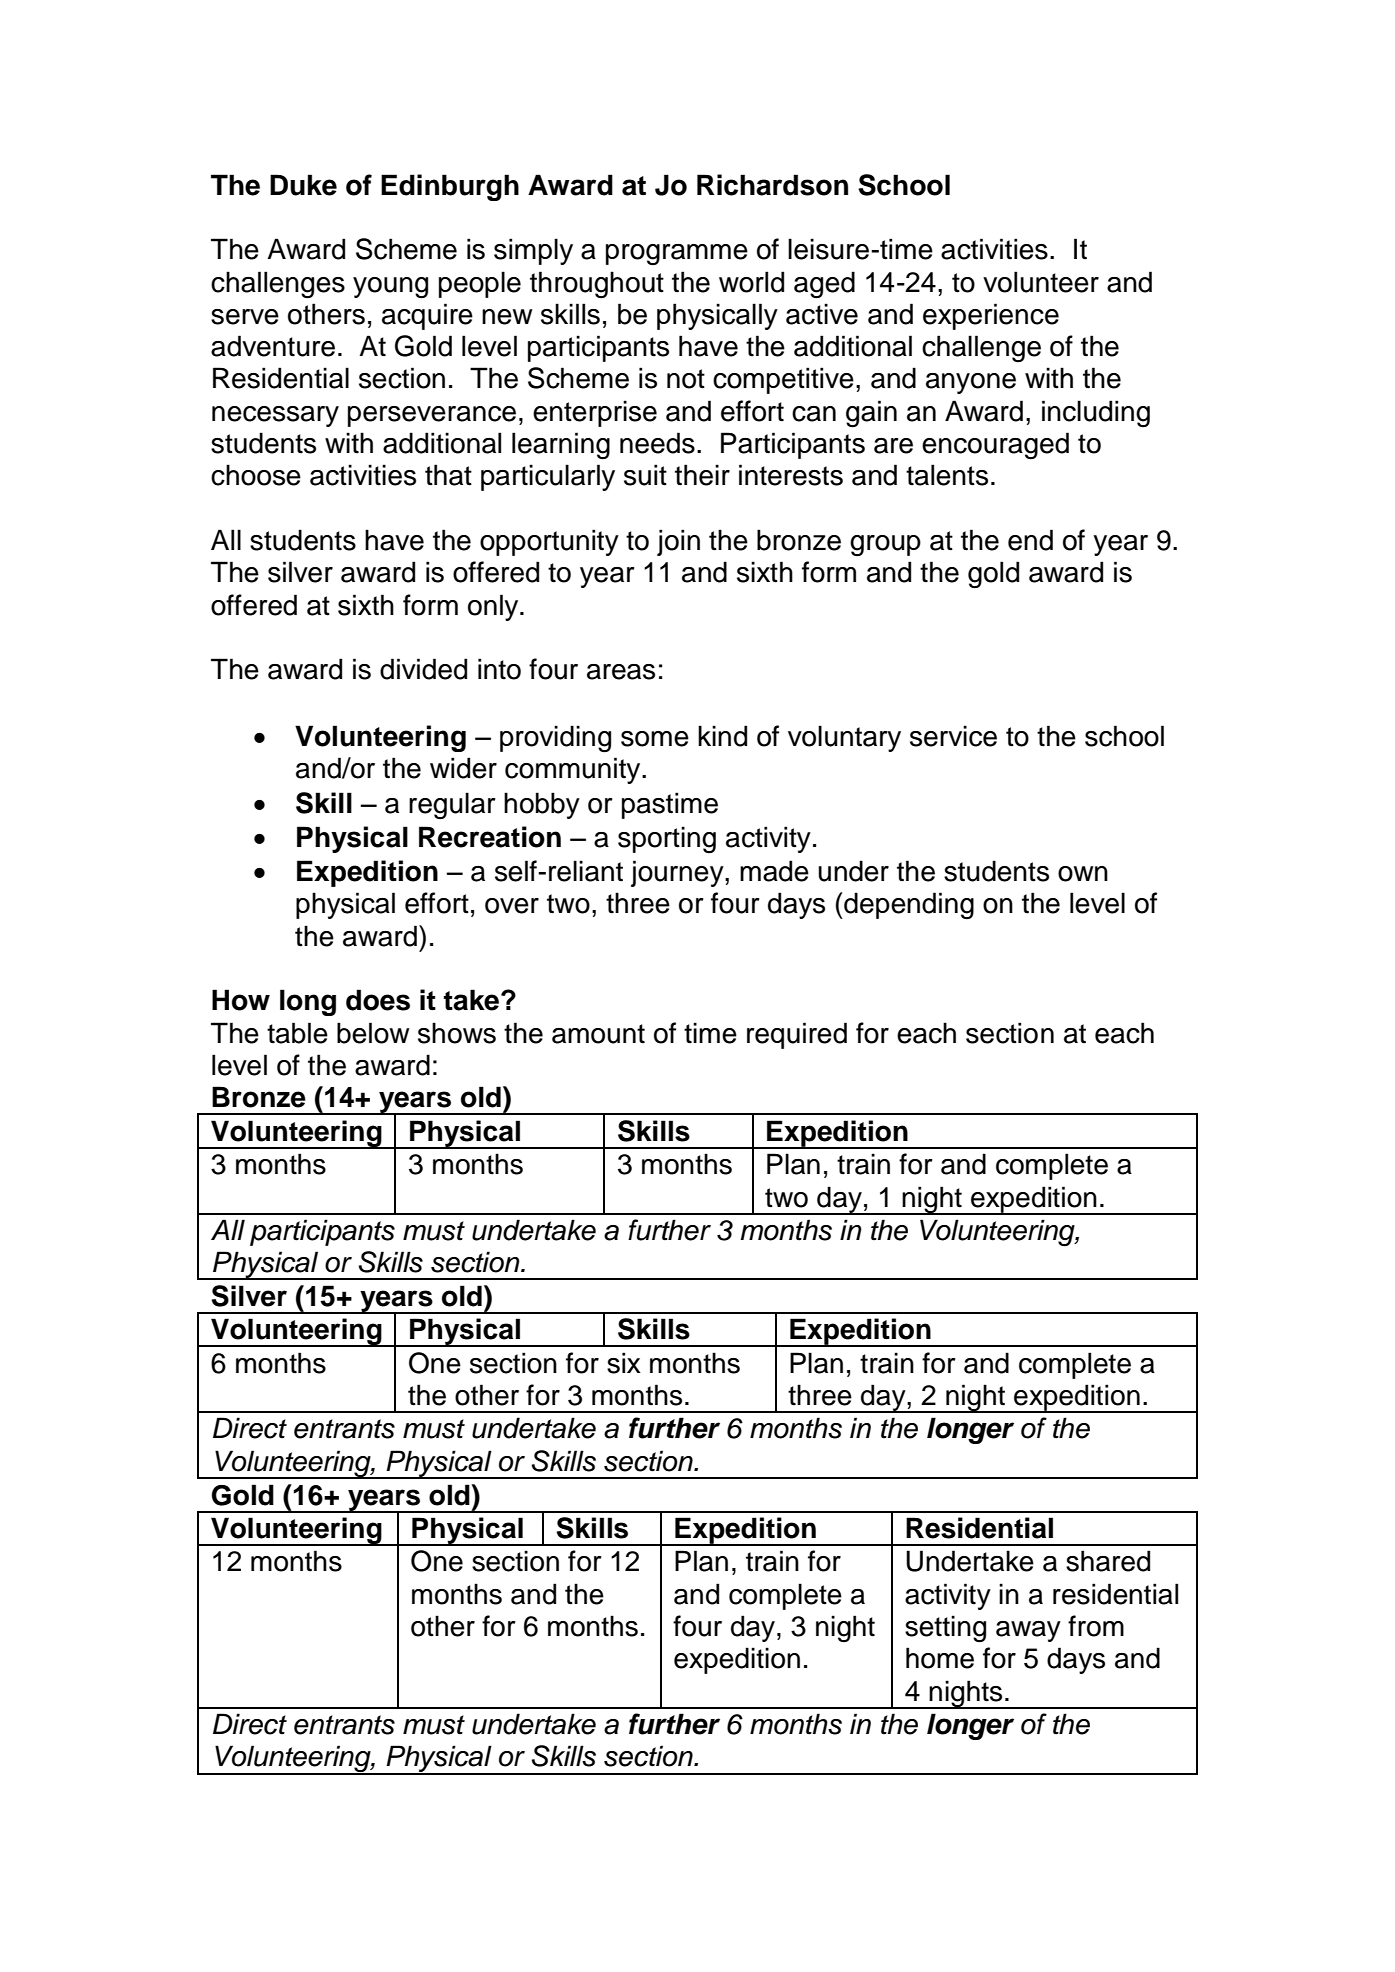 The width and height of the screenshot is (1395, 1972). I want to click on programme, so click(677, 255).
